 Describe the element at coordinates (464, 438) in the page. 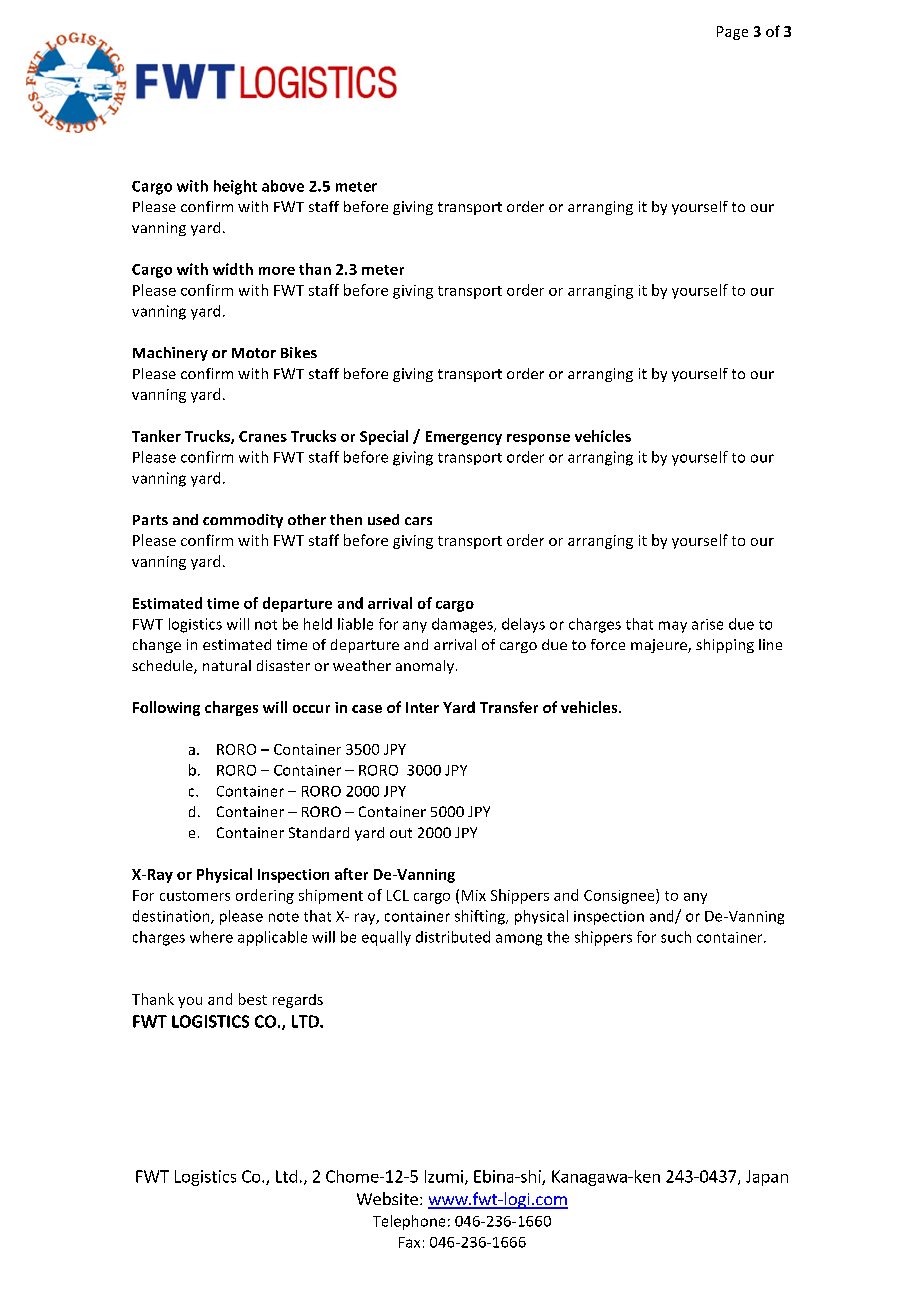

I see `Emergency` at that location.
